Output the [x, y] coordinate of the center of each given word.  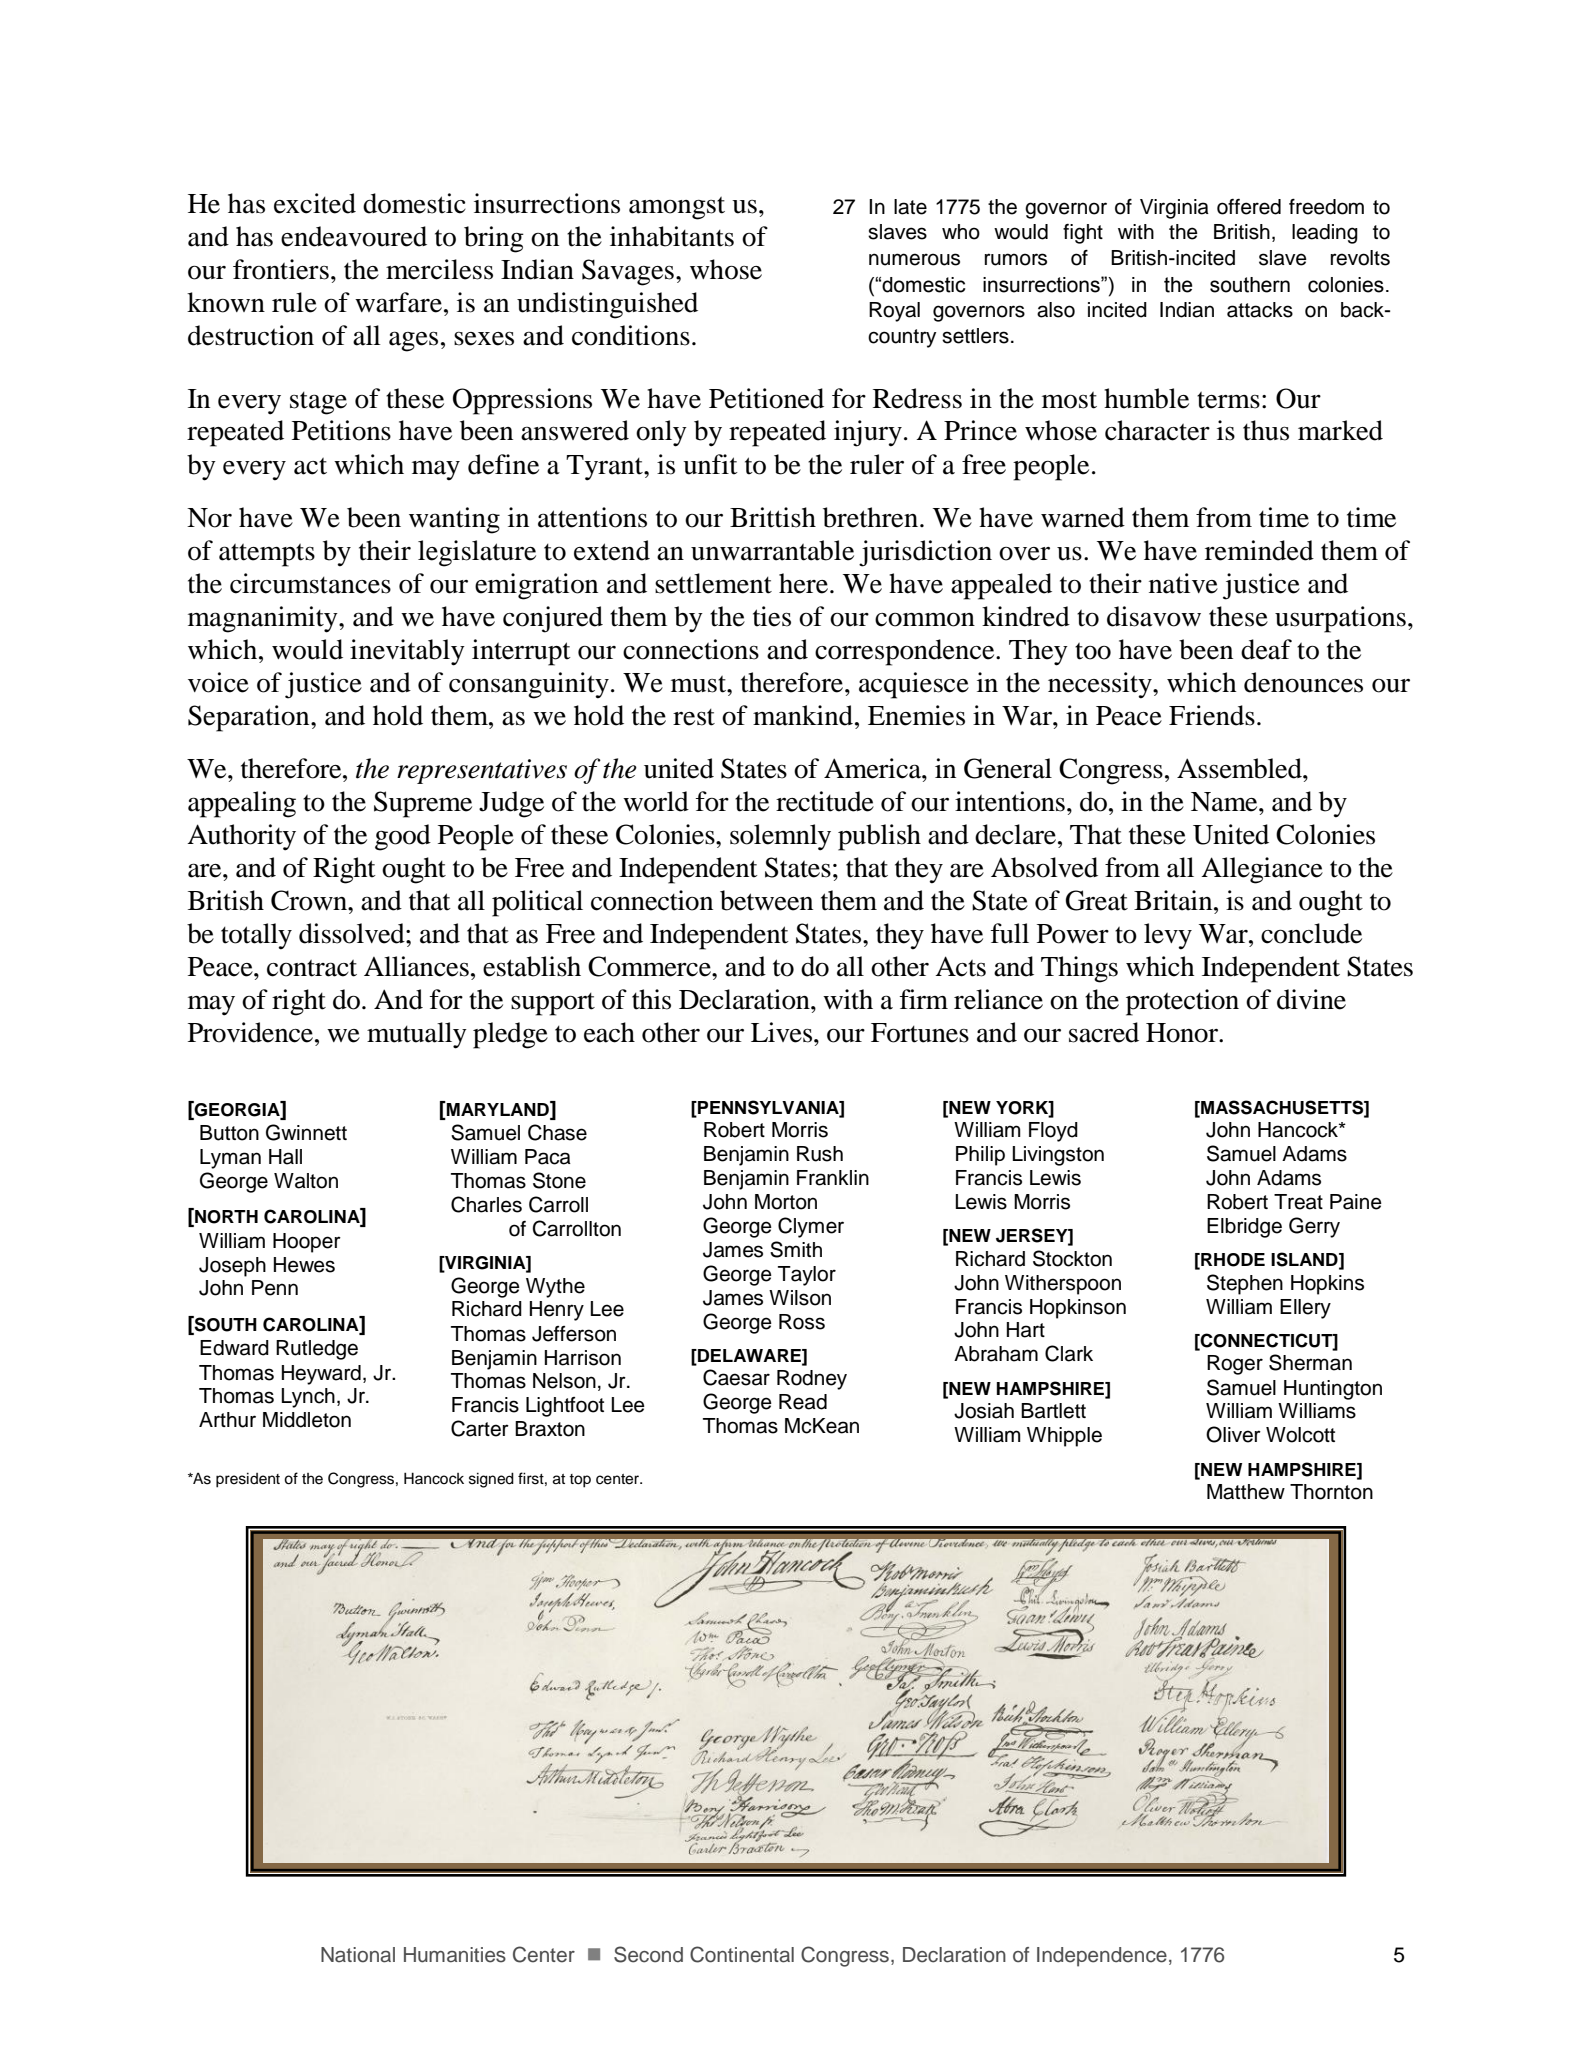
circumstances [310, 583]
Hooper [307, 1243]
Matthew [1246, 1492]
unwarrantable [772, 550]
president [248, 1480]
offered [1249, 207]
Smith [796, 1249]
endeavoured [354, 236]
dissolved [353, 933]
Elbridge [1244, 1228]
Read [803, 1402]
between [766, 900]
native [1183, 583]
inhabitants [672, 236]
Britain [1174, 900]
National [358, 1955]
